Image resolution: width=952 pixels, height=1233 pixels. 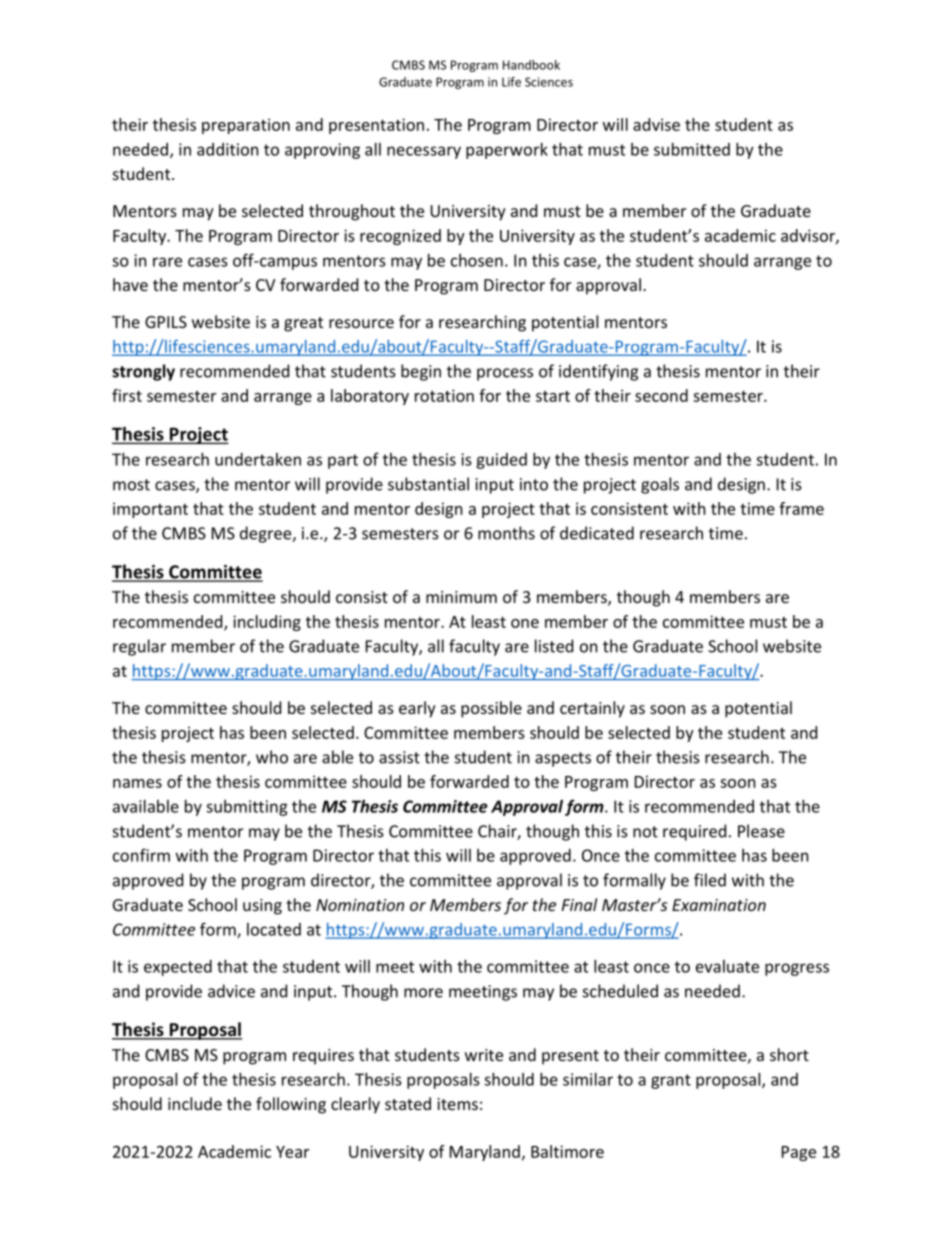 I want to click on grant, so click(x=671, y=1081).
